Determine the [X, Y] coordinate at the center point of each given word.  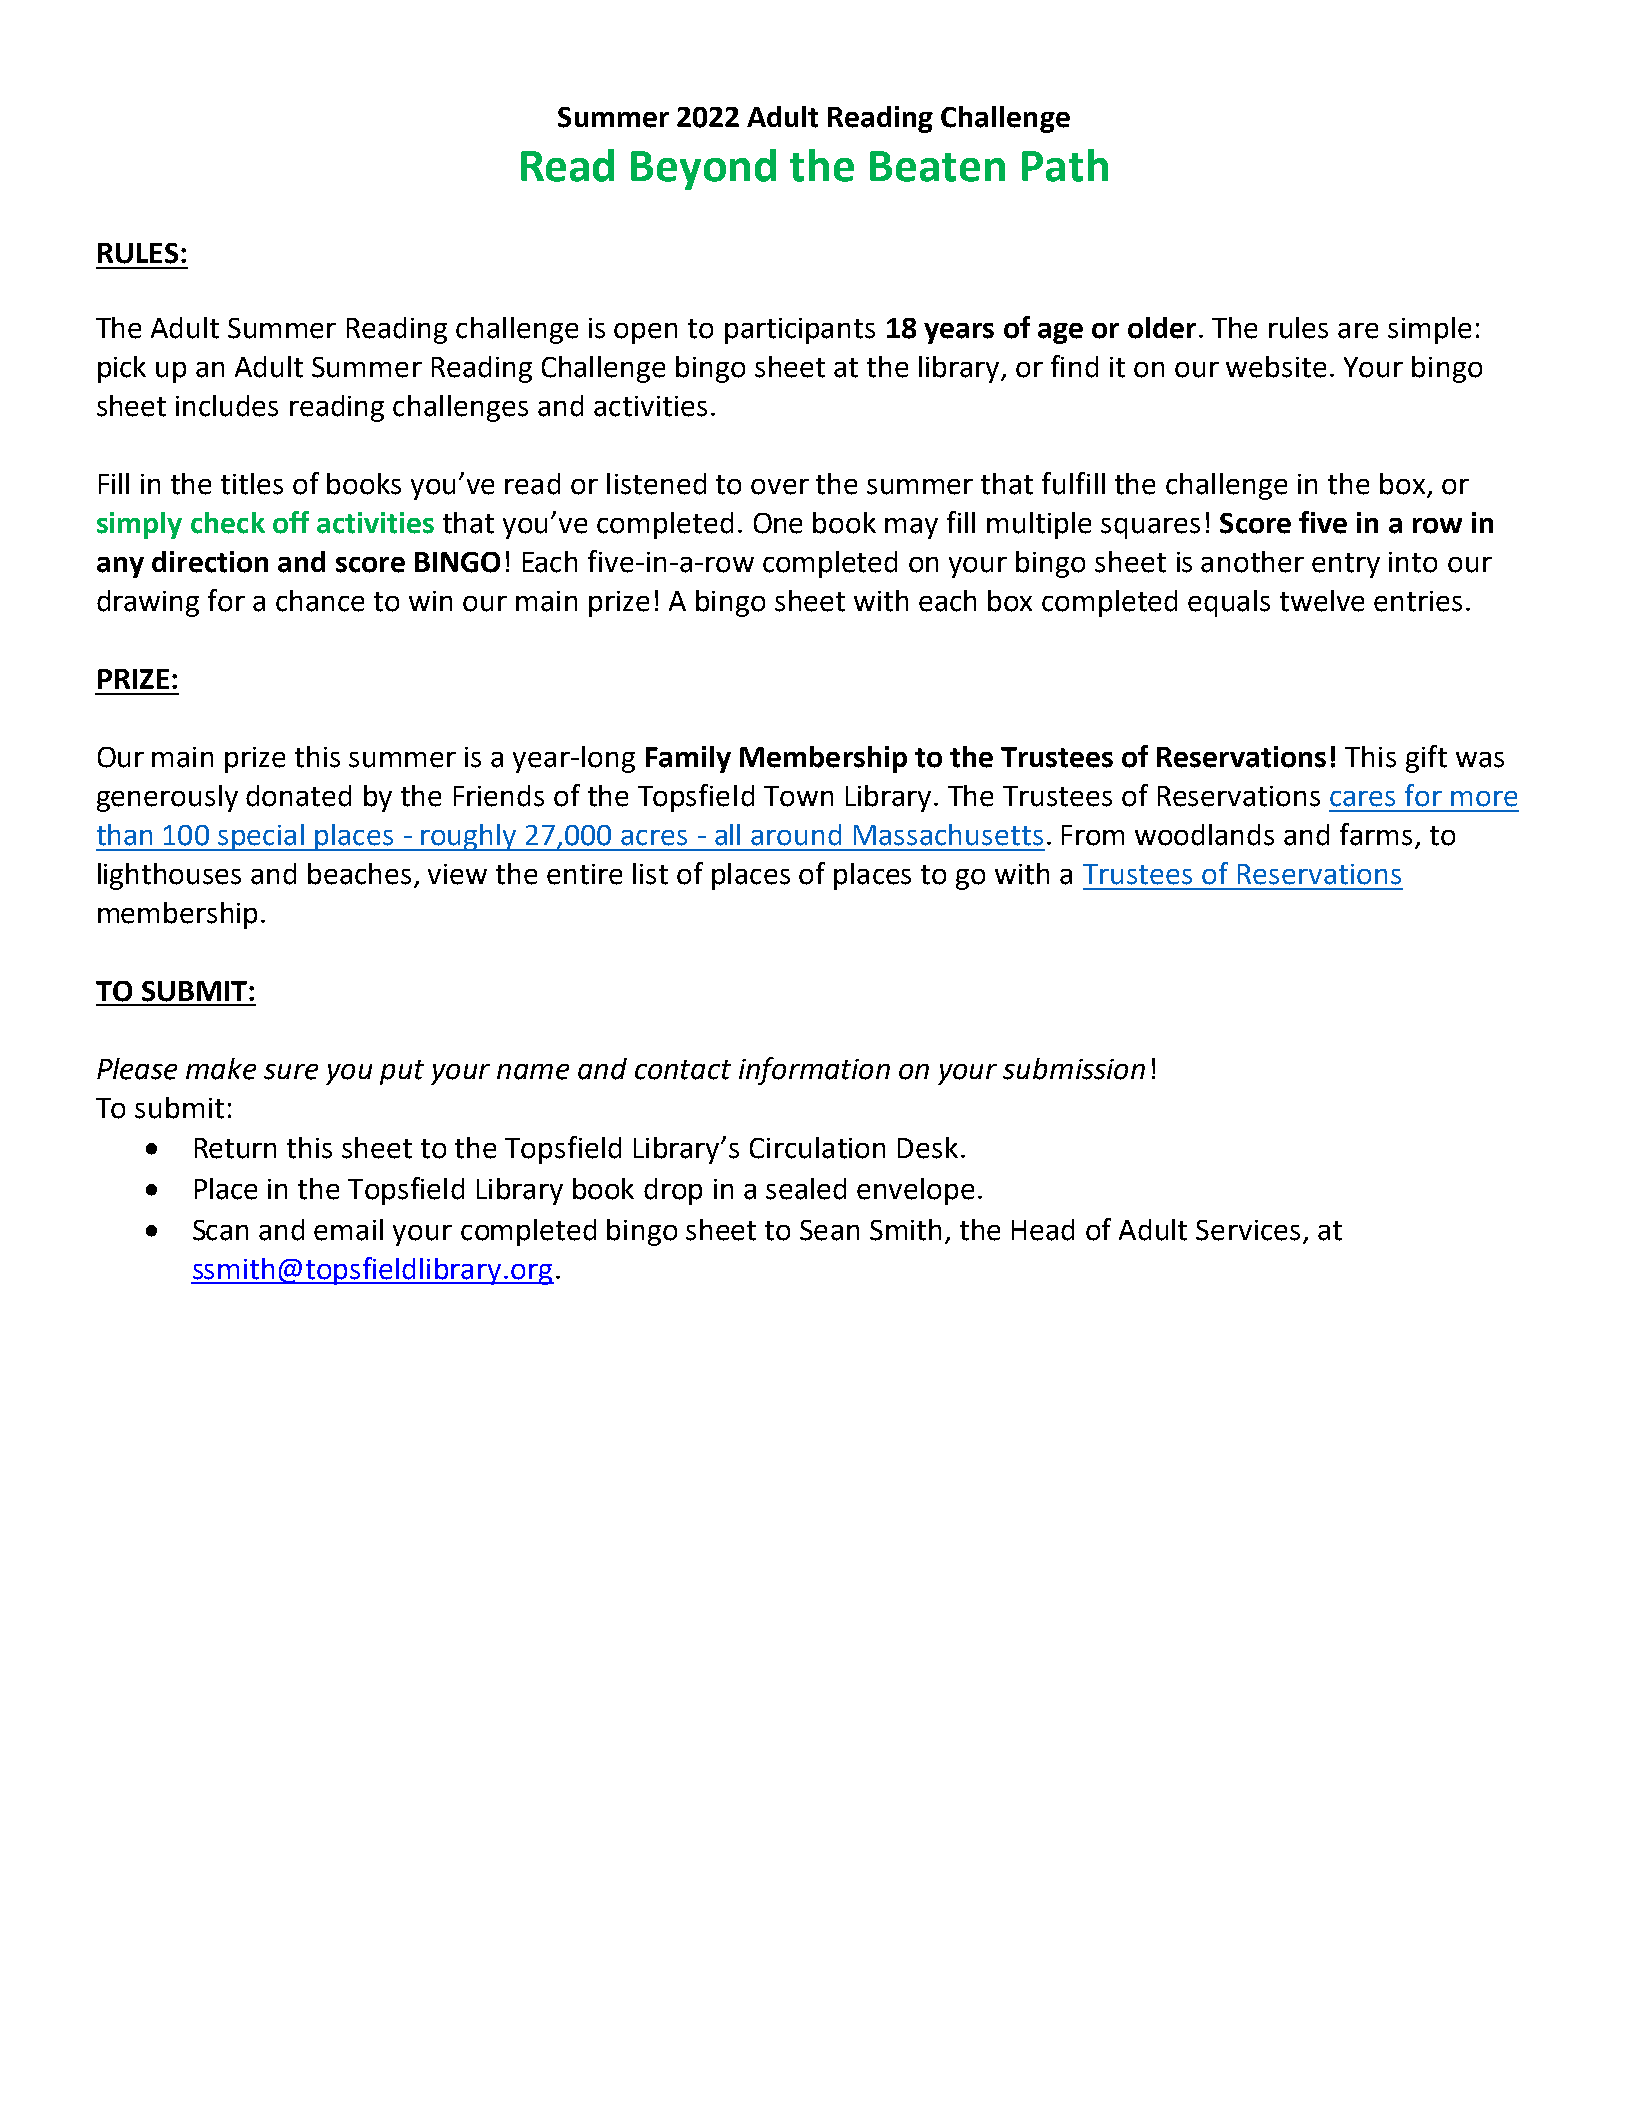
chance [320, 601]
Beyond [703, 169]
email [348, 1230]
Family [688, 759]
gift [1426, 759]
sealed [806, 1189]
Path [1065, 165]
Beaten [937, 166]
